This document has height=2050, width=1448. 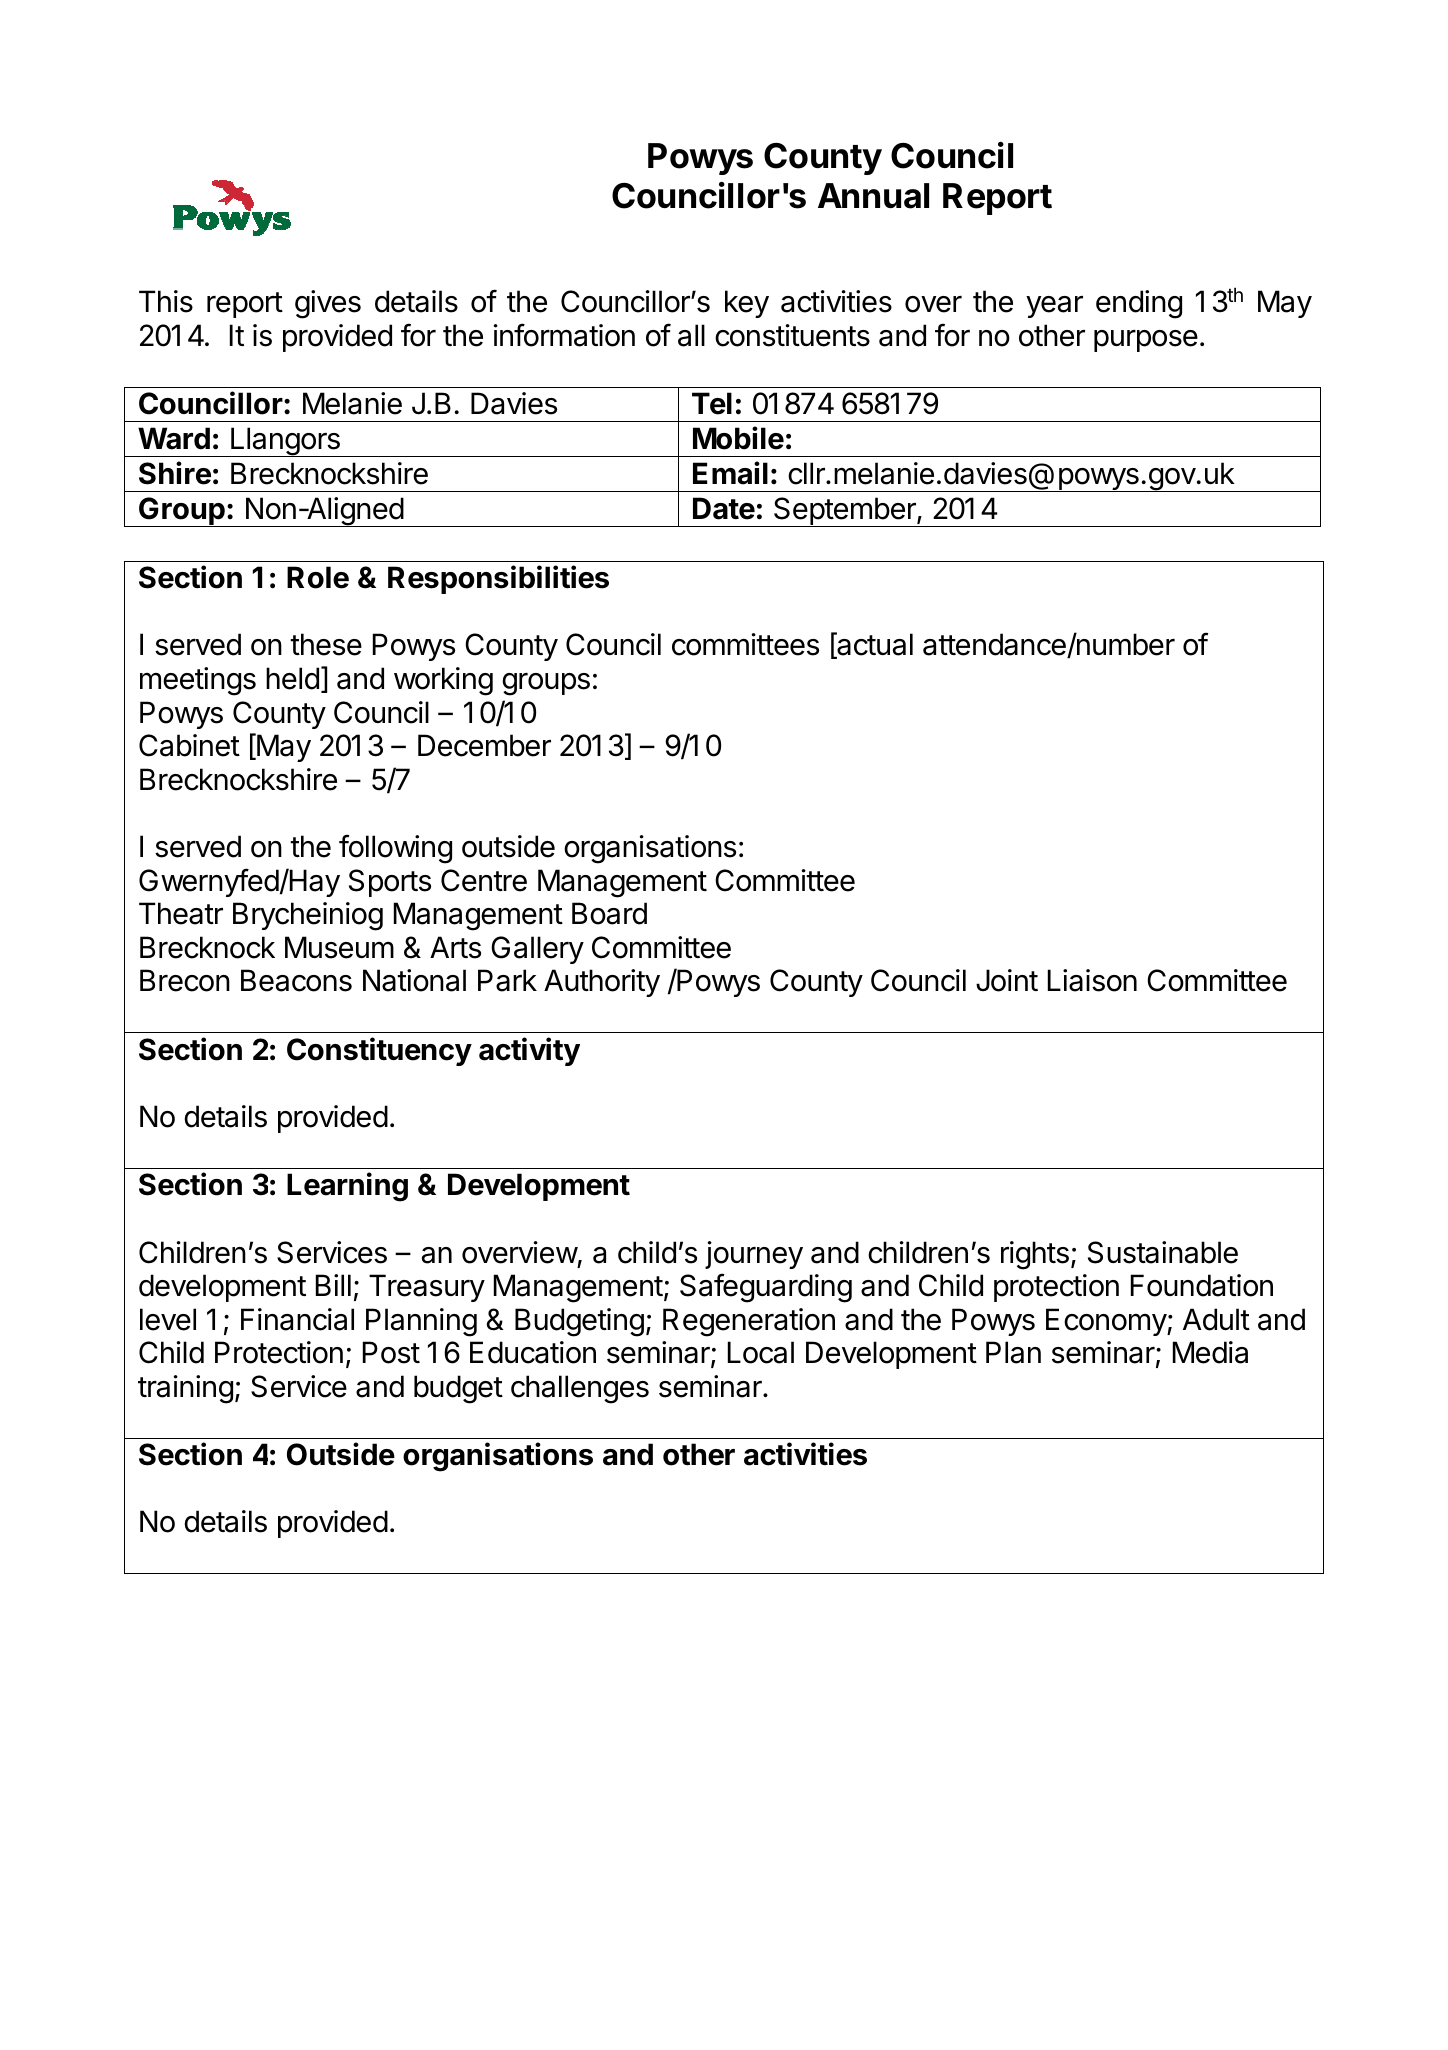 I want to click on Local, so click(x=761, y=1352).
